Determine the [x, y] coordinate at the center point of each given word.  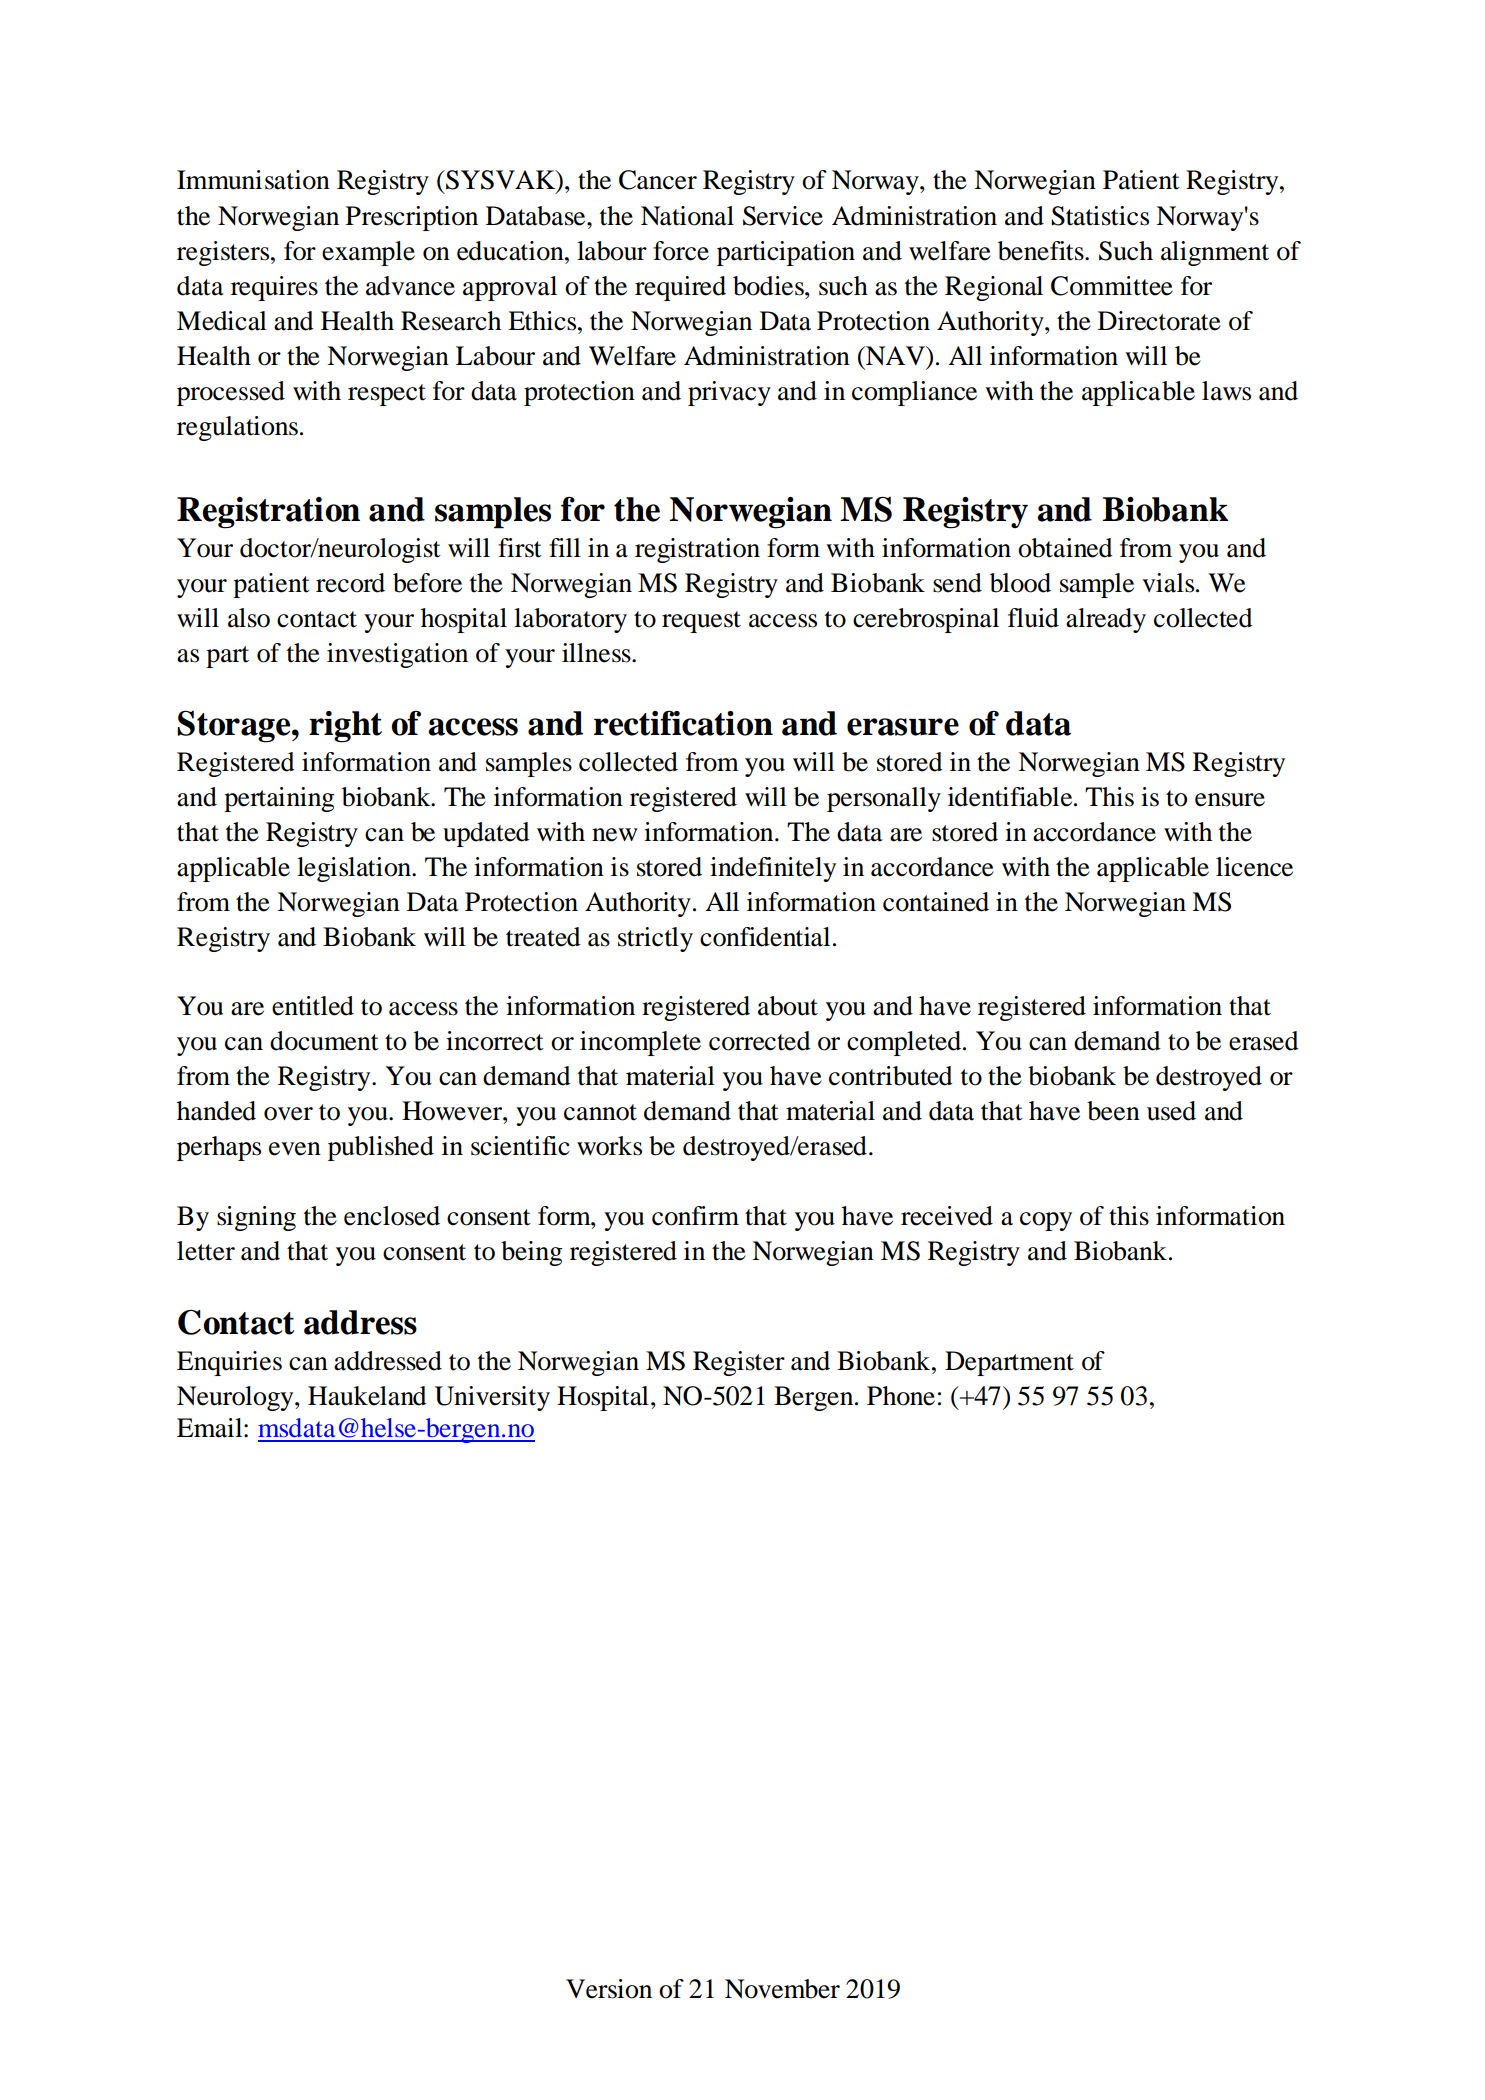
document [324, 1041]
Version [609, 1989]
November [782, 1989]
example [368, 253]
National [687, 216]
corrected [760, 1041]
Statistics [1100, 216]
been [1113, 1111]
